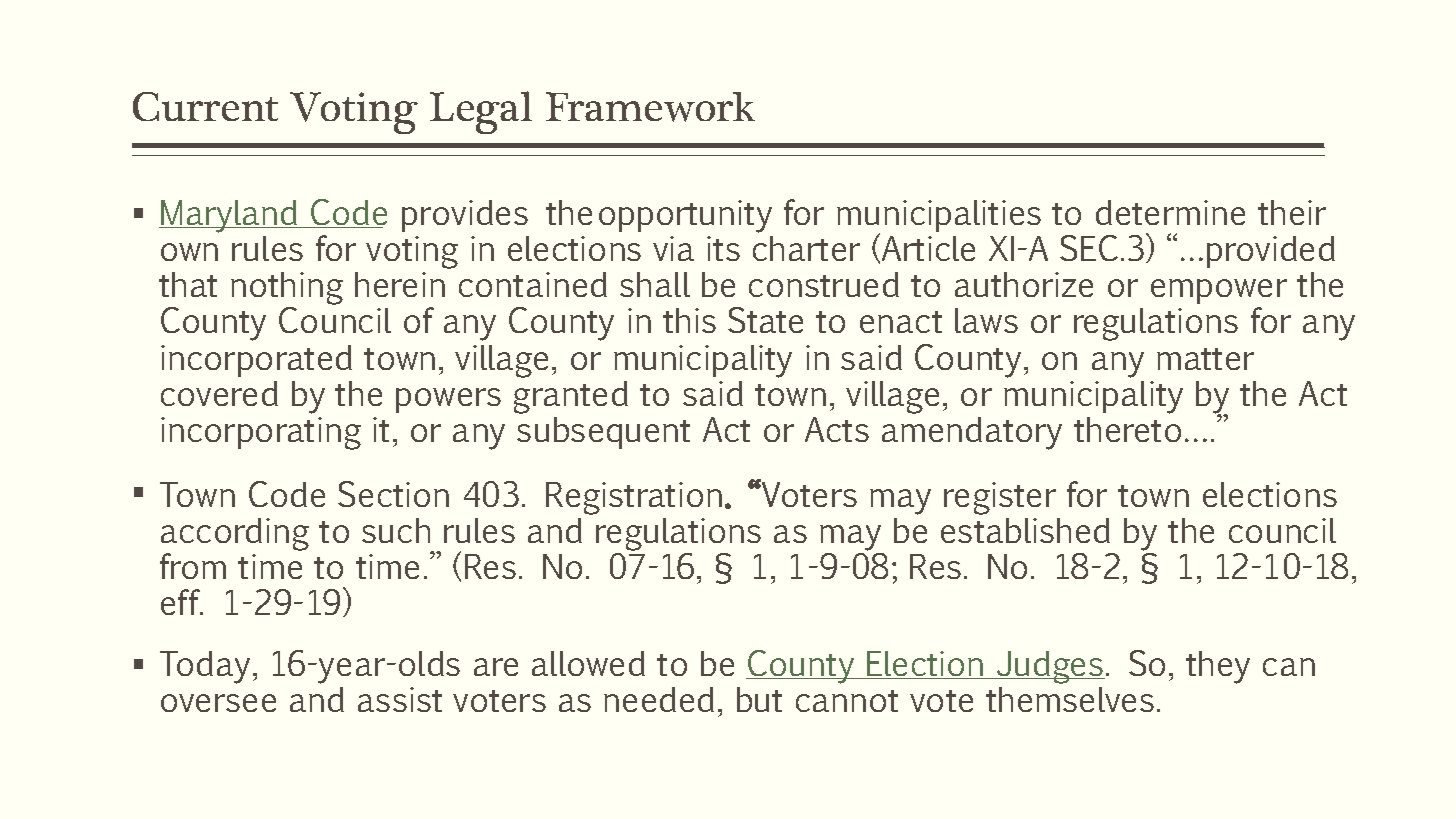 Image resolution: width=1456 pixels, height=819 pixels. Describe the element at coordinates (837, 429) in the document. I see `Acts` at that location.
